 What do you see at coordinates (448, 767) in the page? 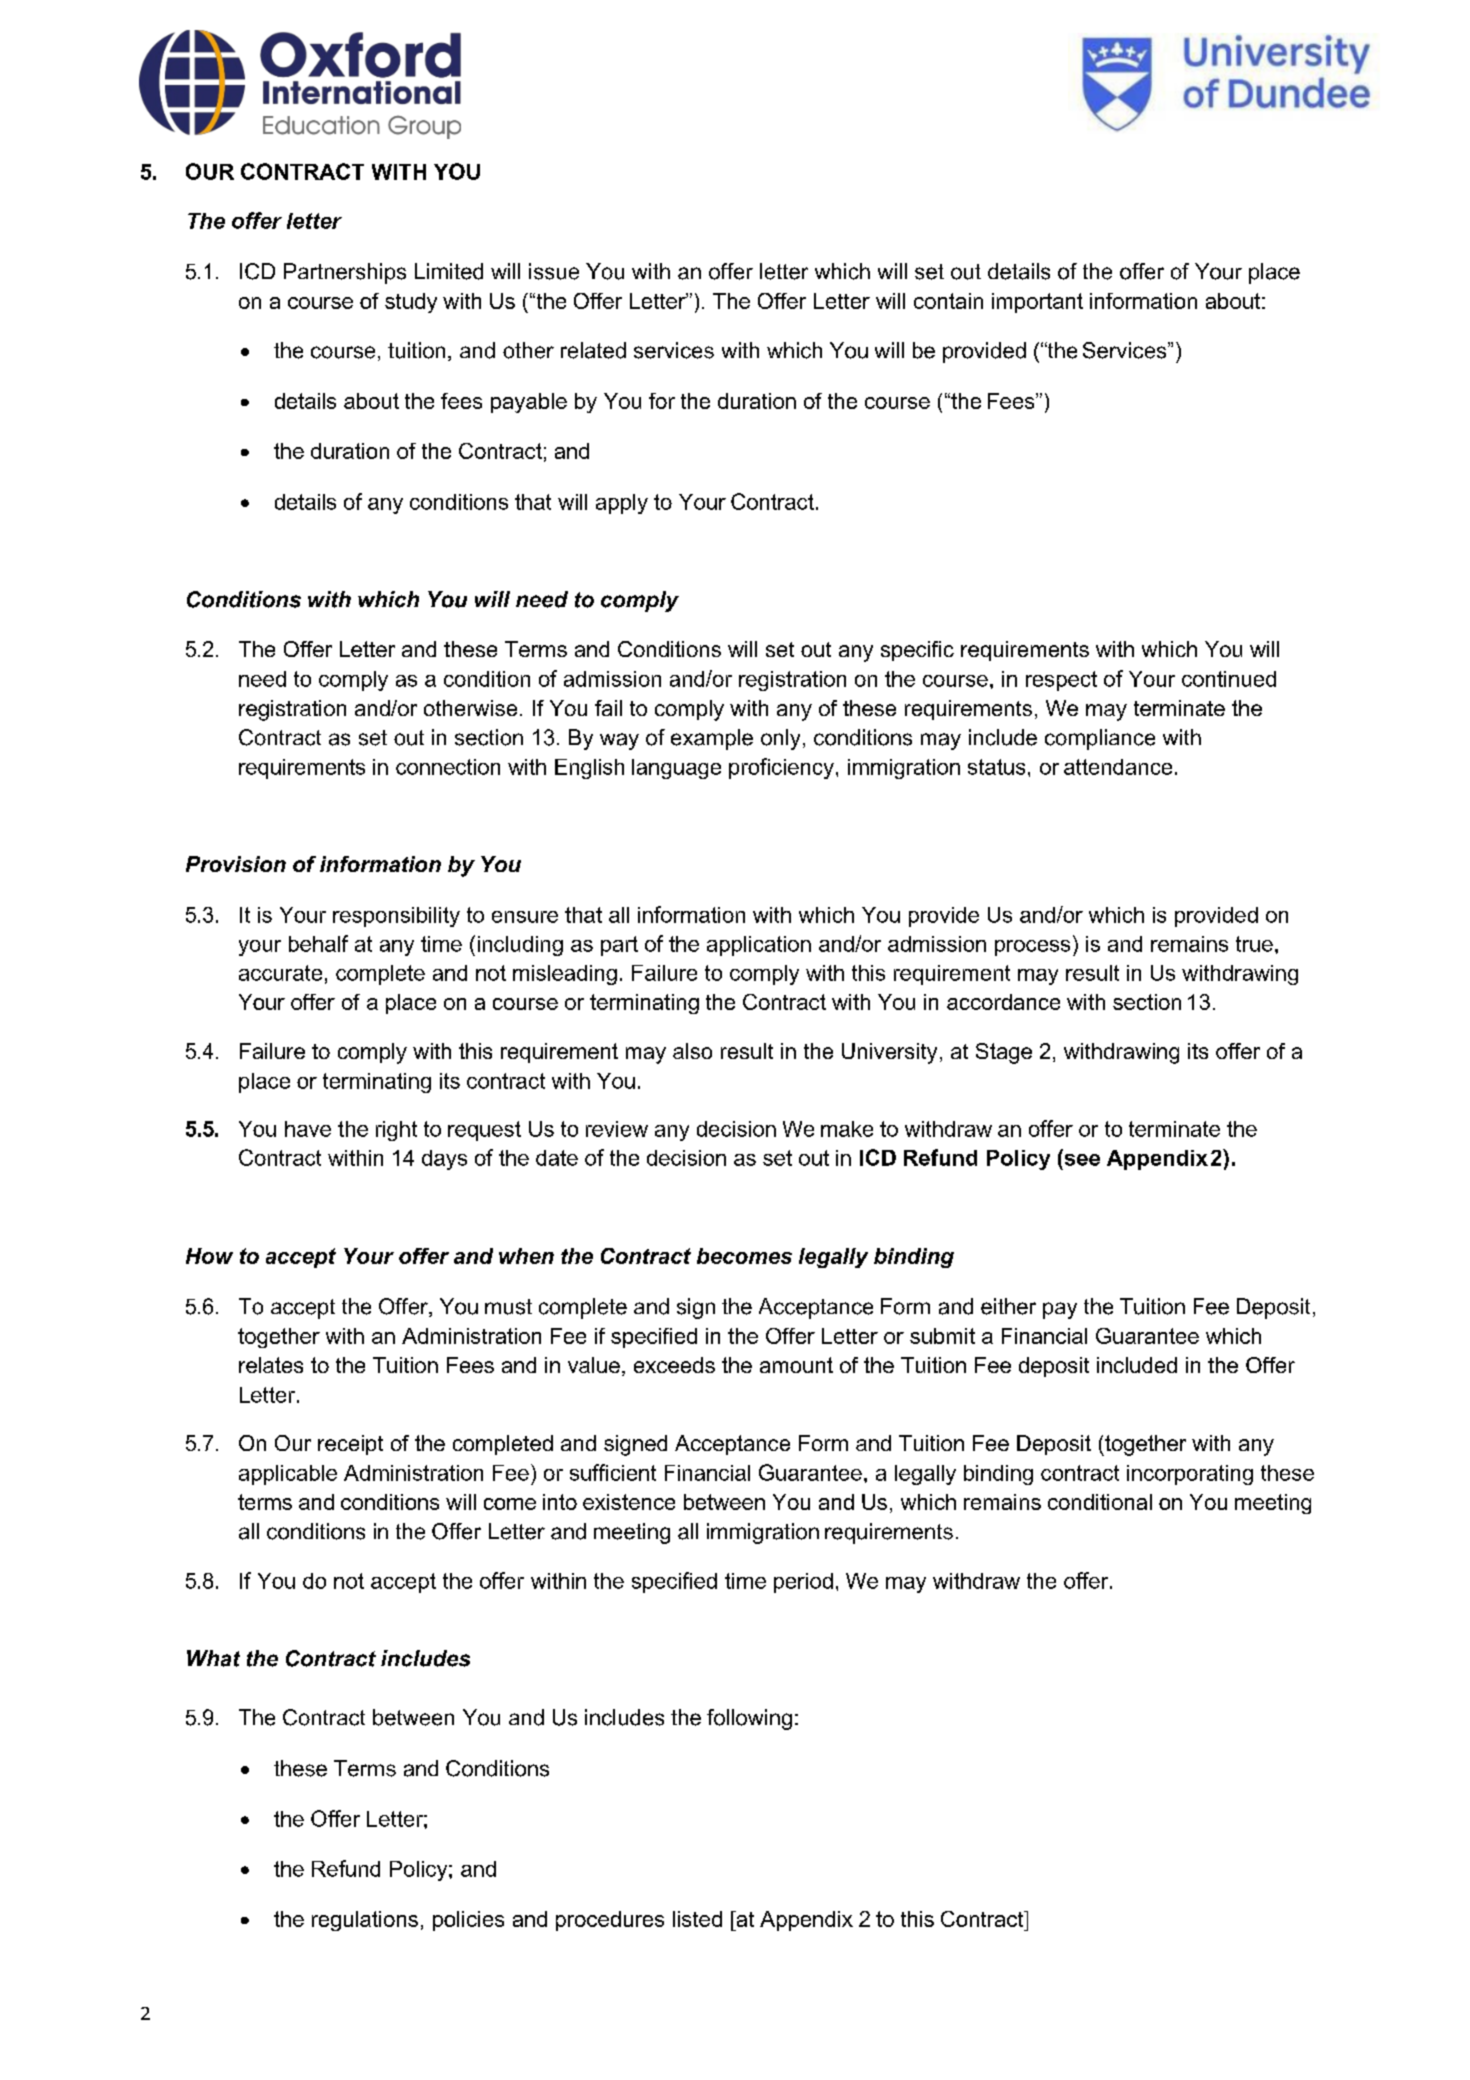
I see `connection` at bounding box center [448, 767].
